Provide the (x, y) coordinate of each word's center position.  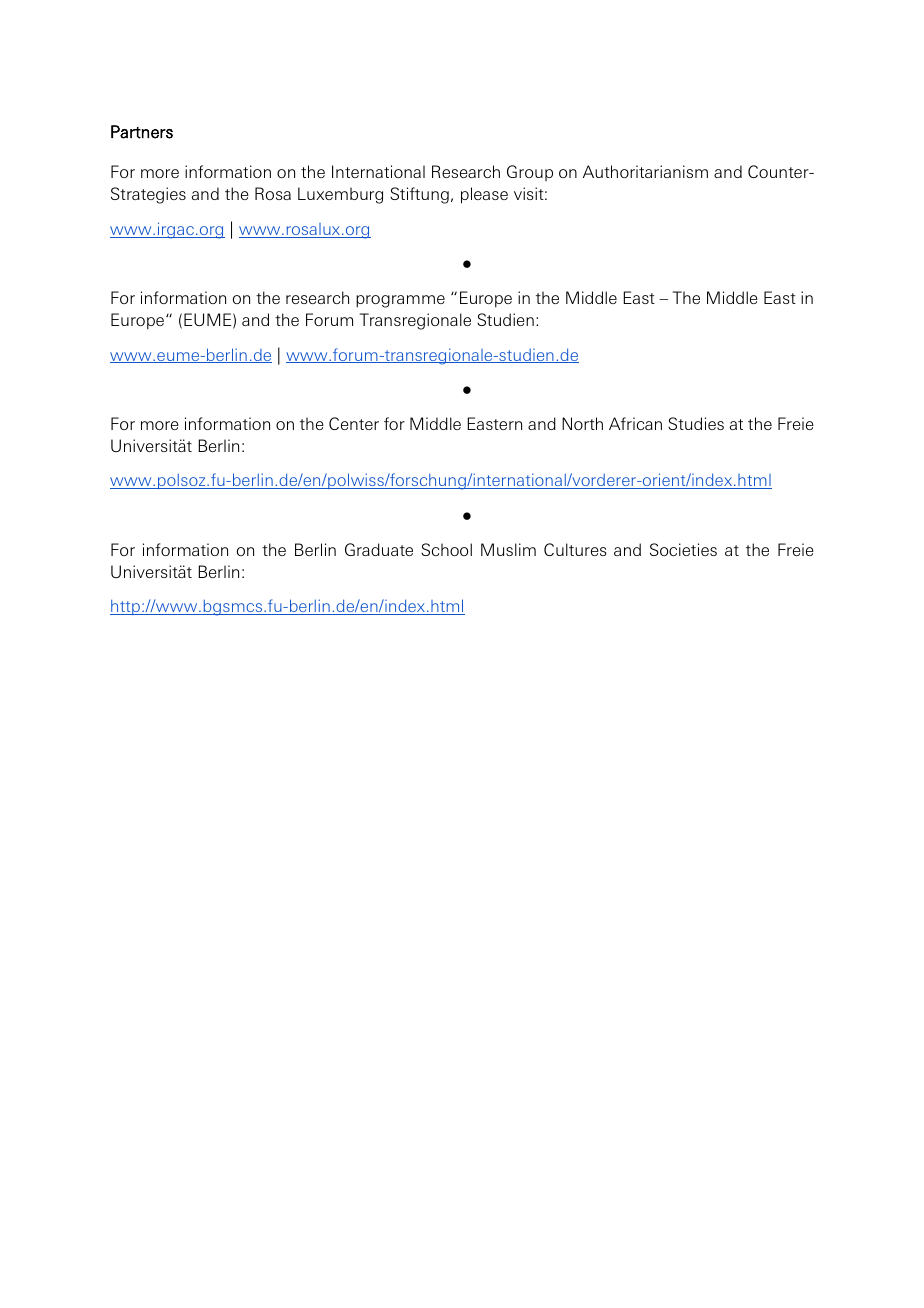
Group (530, 173)
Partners (142, 132)
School (446, 549)
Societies (683, 549)
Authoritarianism (645, 171)
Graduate (379, 549)
